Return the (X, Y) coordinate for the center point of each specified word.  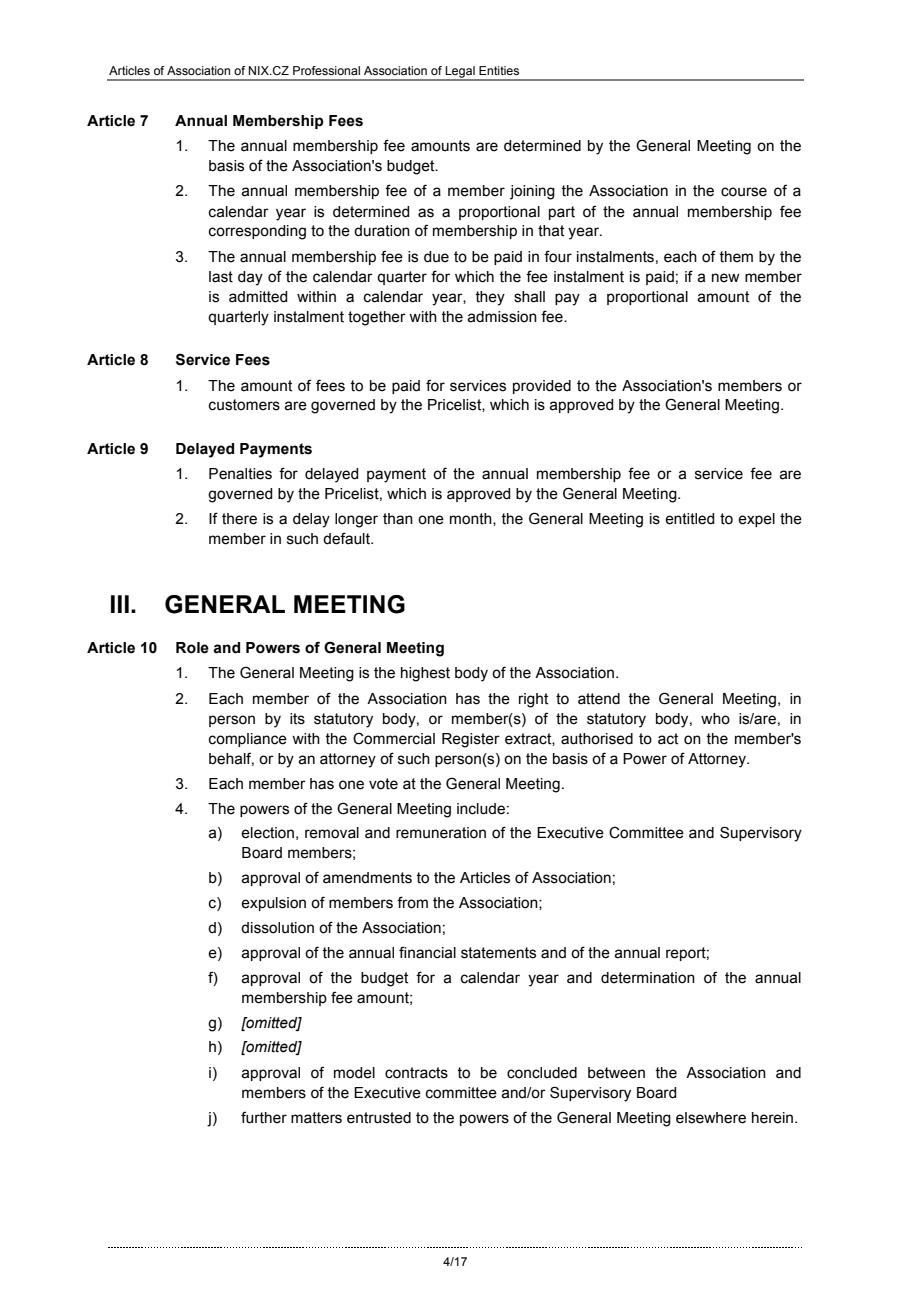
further (264, 1117)
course (744, 192)
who (715, 719)
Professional (326, 70)
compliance (248, 740)
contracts (416, 1073)
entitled (689, 519)
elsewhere (711, 1118)
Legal (460, 73)
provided (542, 387)
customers (244, 405)
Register (471, 740)
